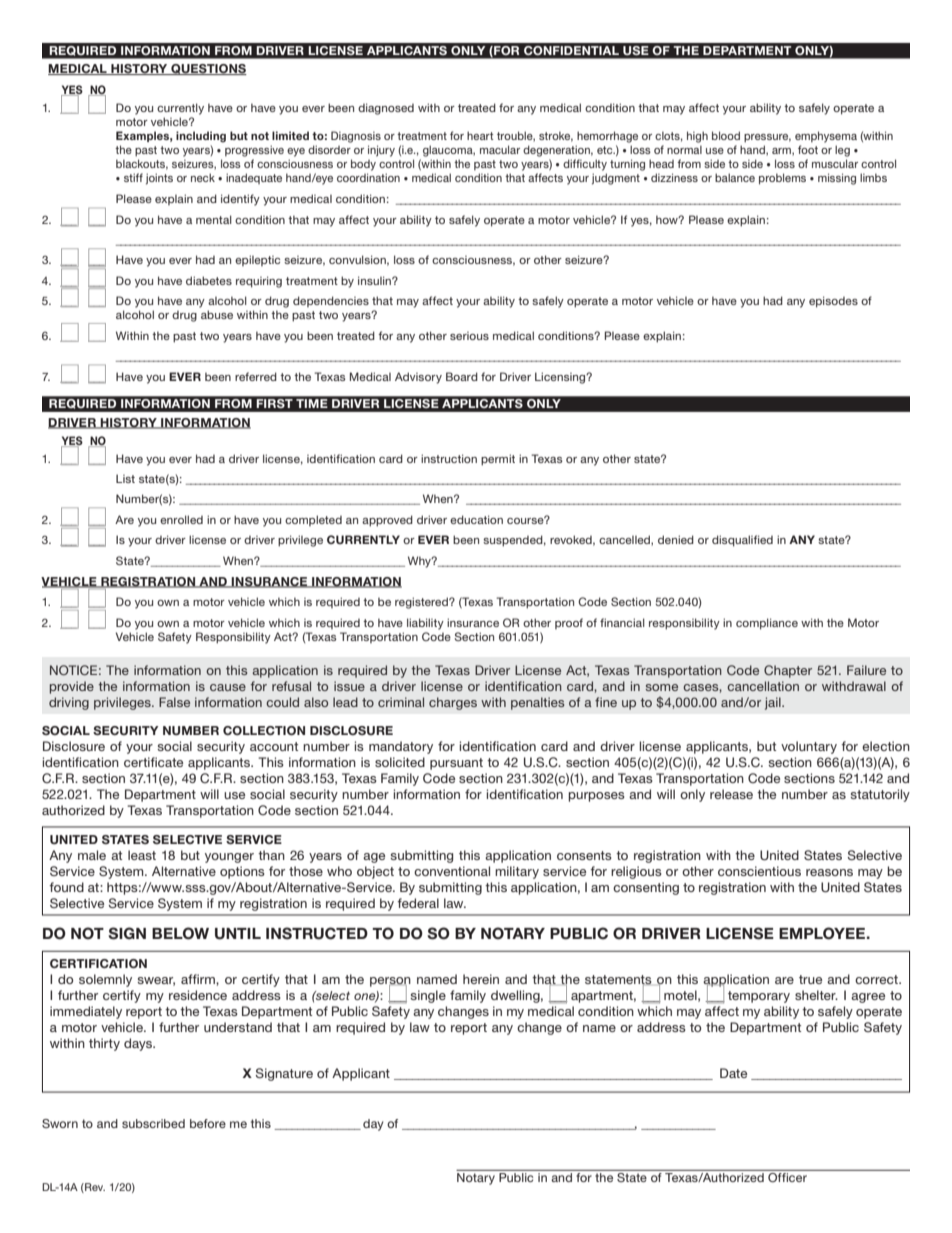  What do you see at coordinates (759, 871) in the screenshot?
I see `conscientious` at bounding box center [759, 871].
